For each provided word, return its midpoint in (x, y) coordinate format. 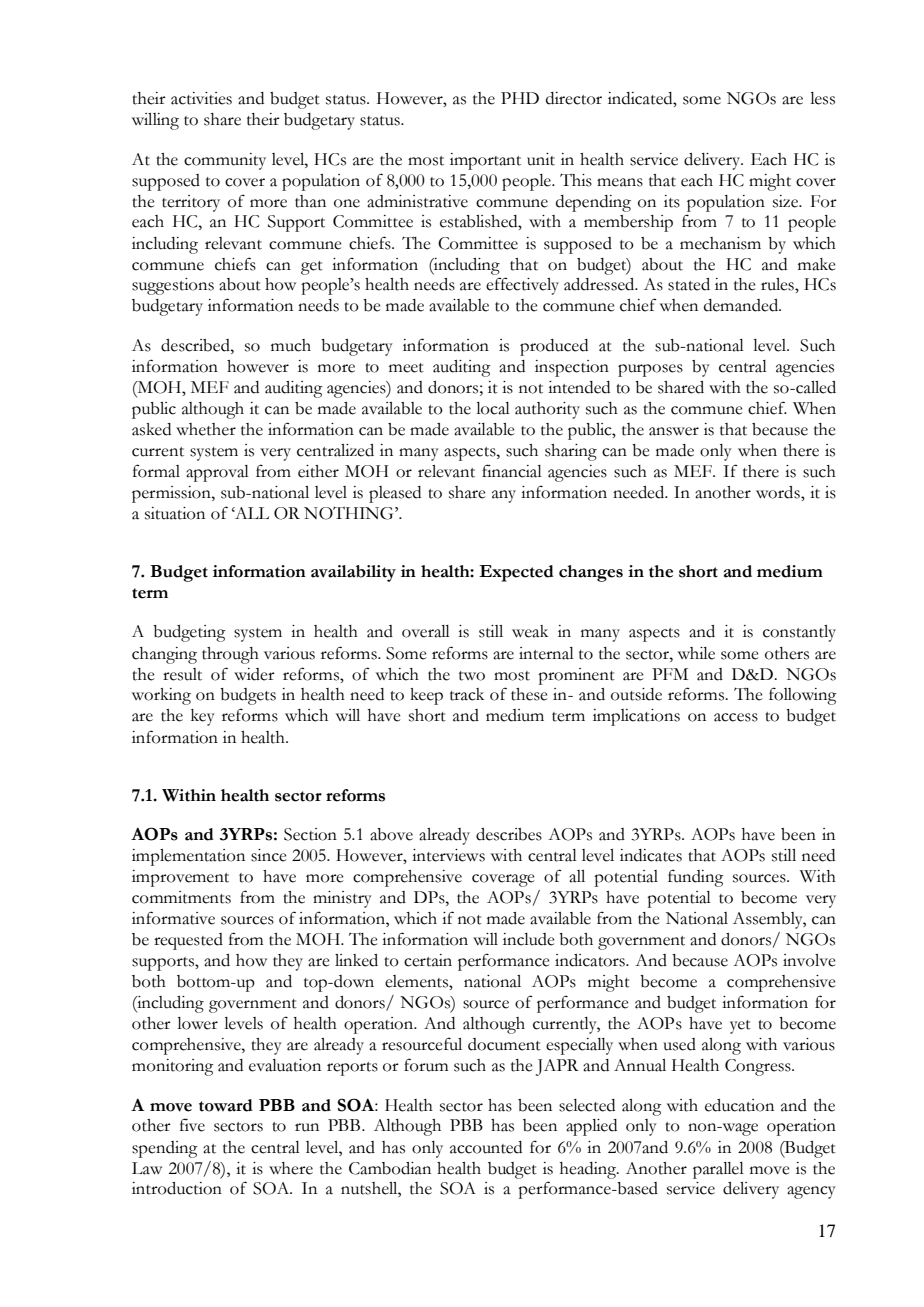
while (696, 653)
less (822, 98)
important (485, 161)
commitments (181, 897)
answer (674, 431)
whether (206, 429)
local (493, 408)
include (529, 939)
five (192, 1125)
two (472, 676)
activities (201, 98)
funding (696, 878)
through (230, 655)
